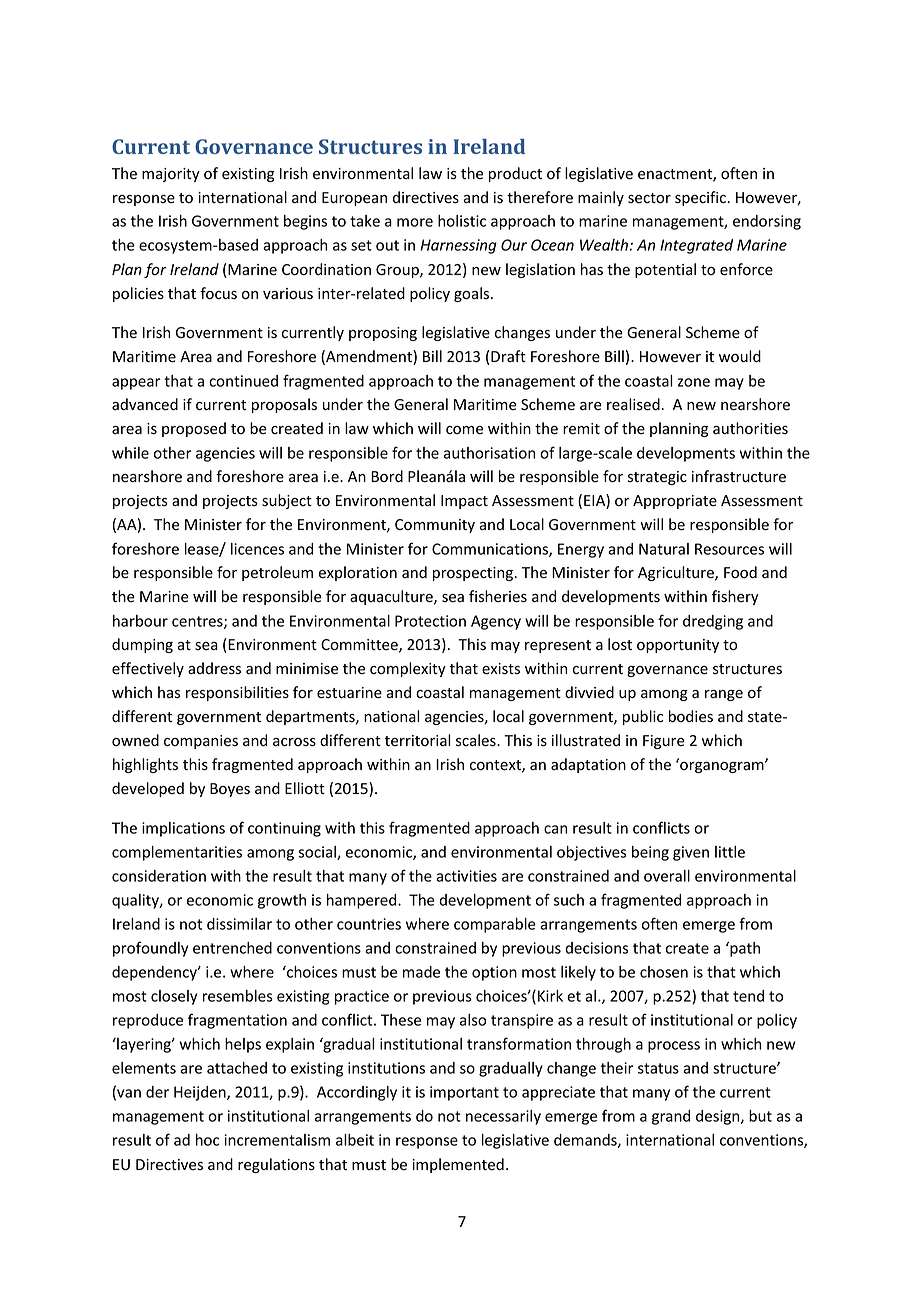  I want to click on majority, so click(171, 175).
